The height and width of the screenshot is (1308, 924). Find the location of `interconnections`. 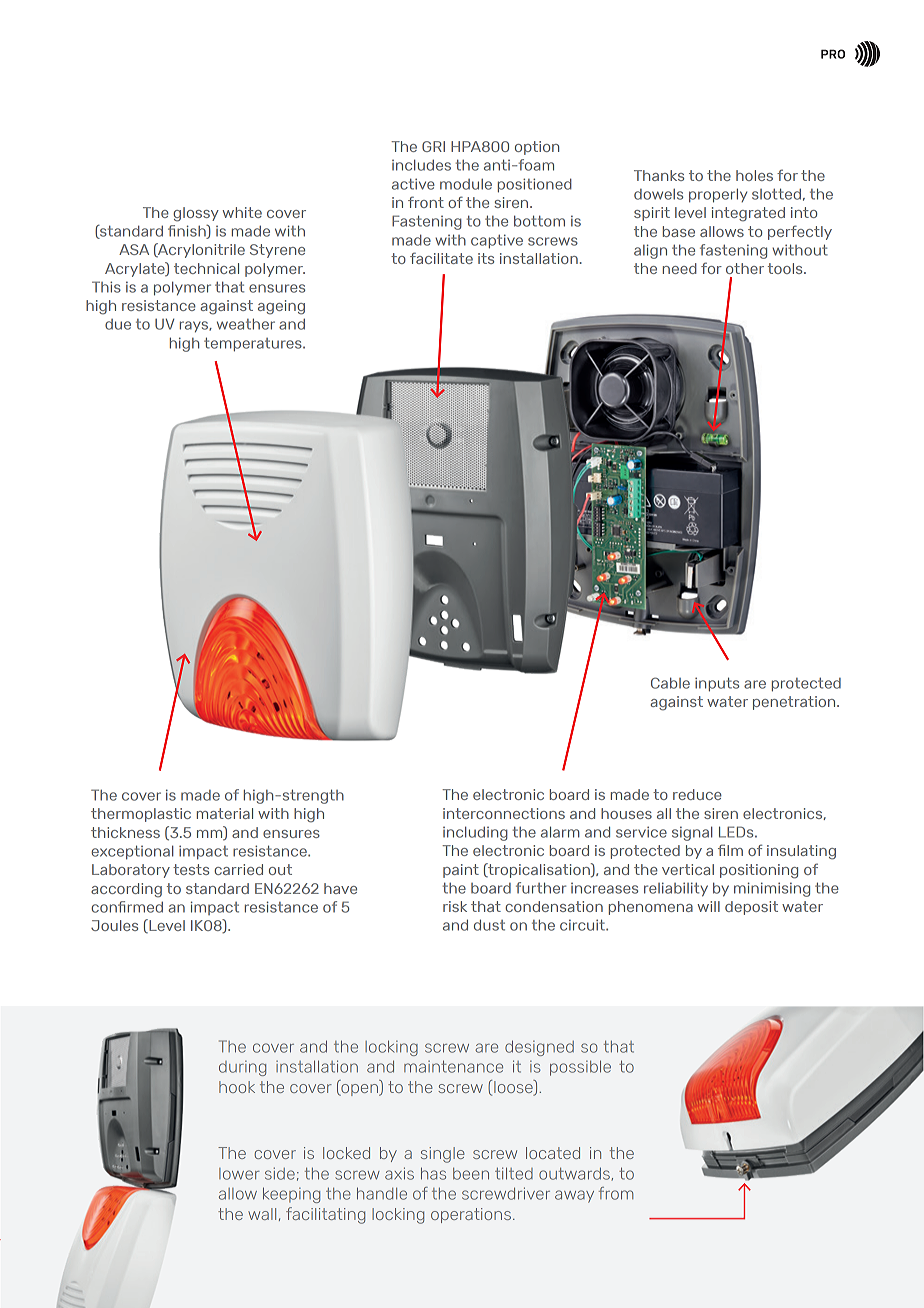

interconnections is located at coordinates (504, 813).
